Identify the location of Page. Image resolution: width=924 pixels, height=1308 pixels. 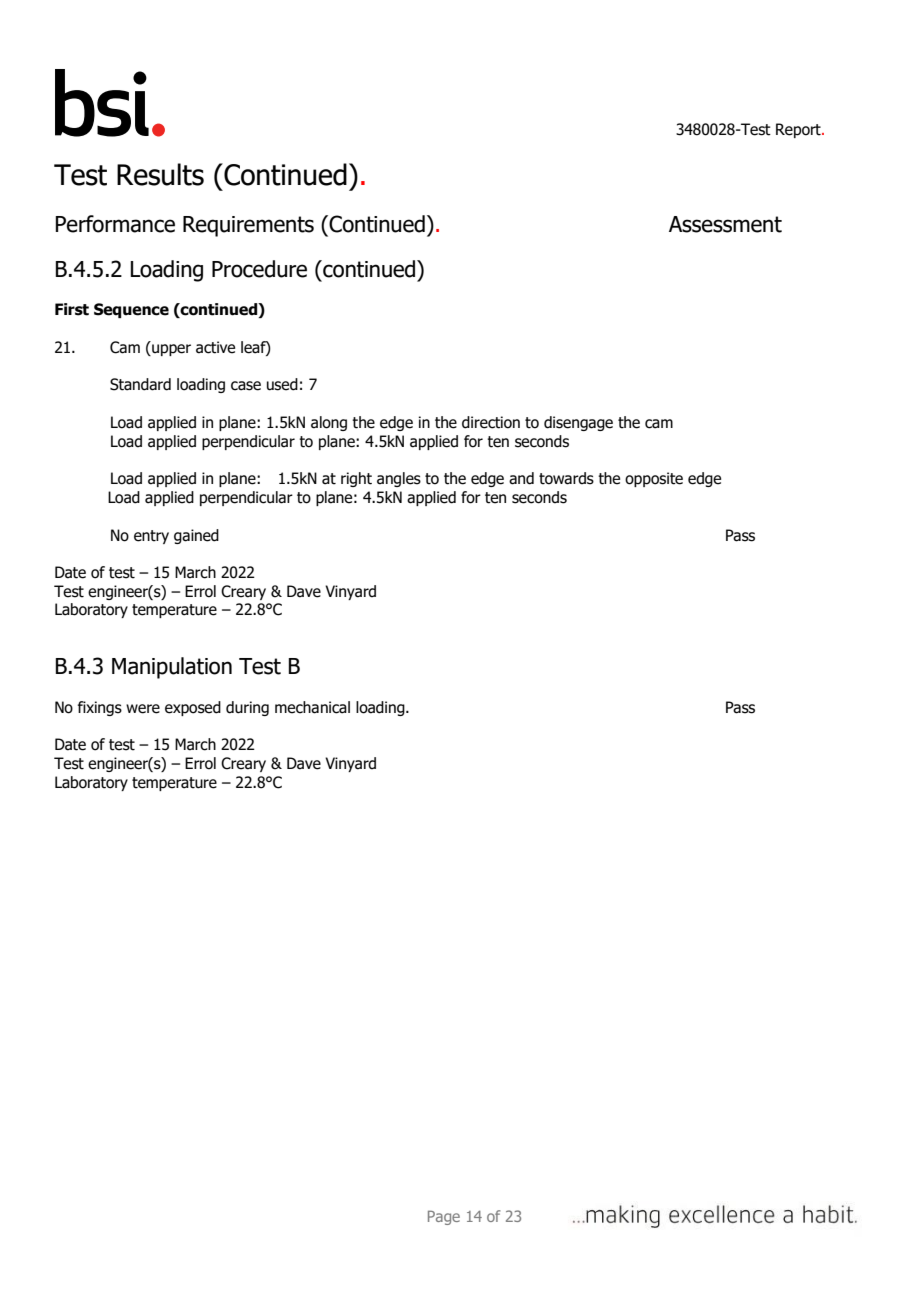
(444, 1217).
